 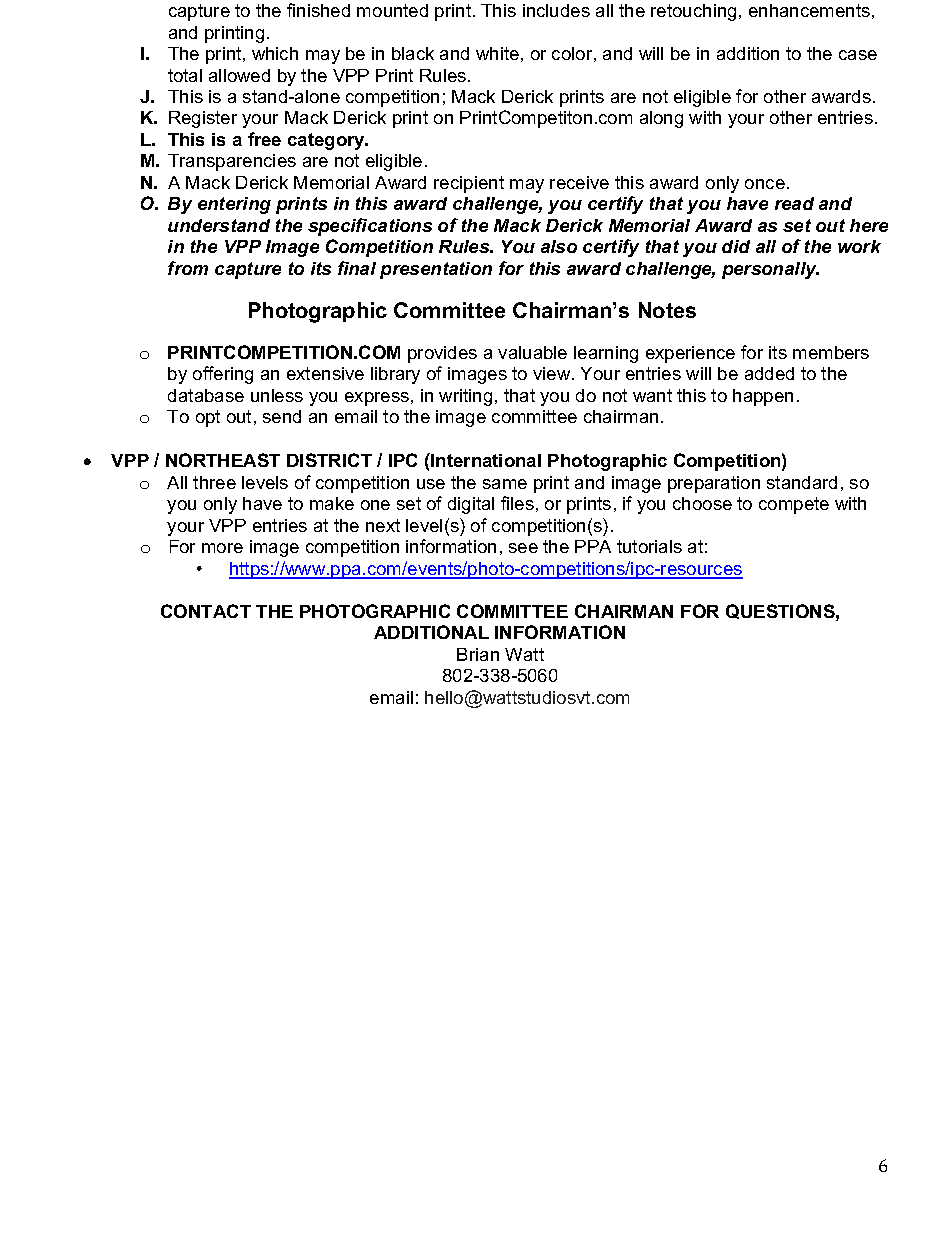 What do you see at coordinates (282, 416) in the screenshot?
I see `send` at bounding box center [282, 416].
